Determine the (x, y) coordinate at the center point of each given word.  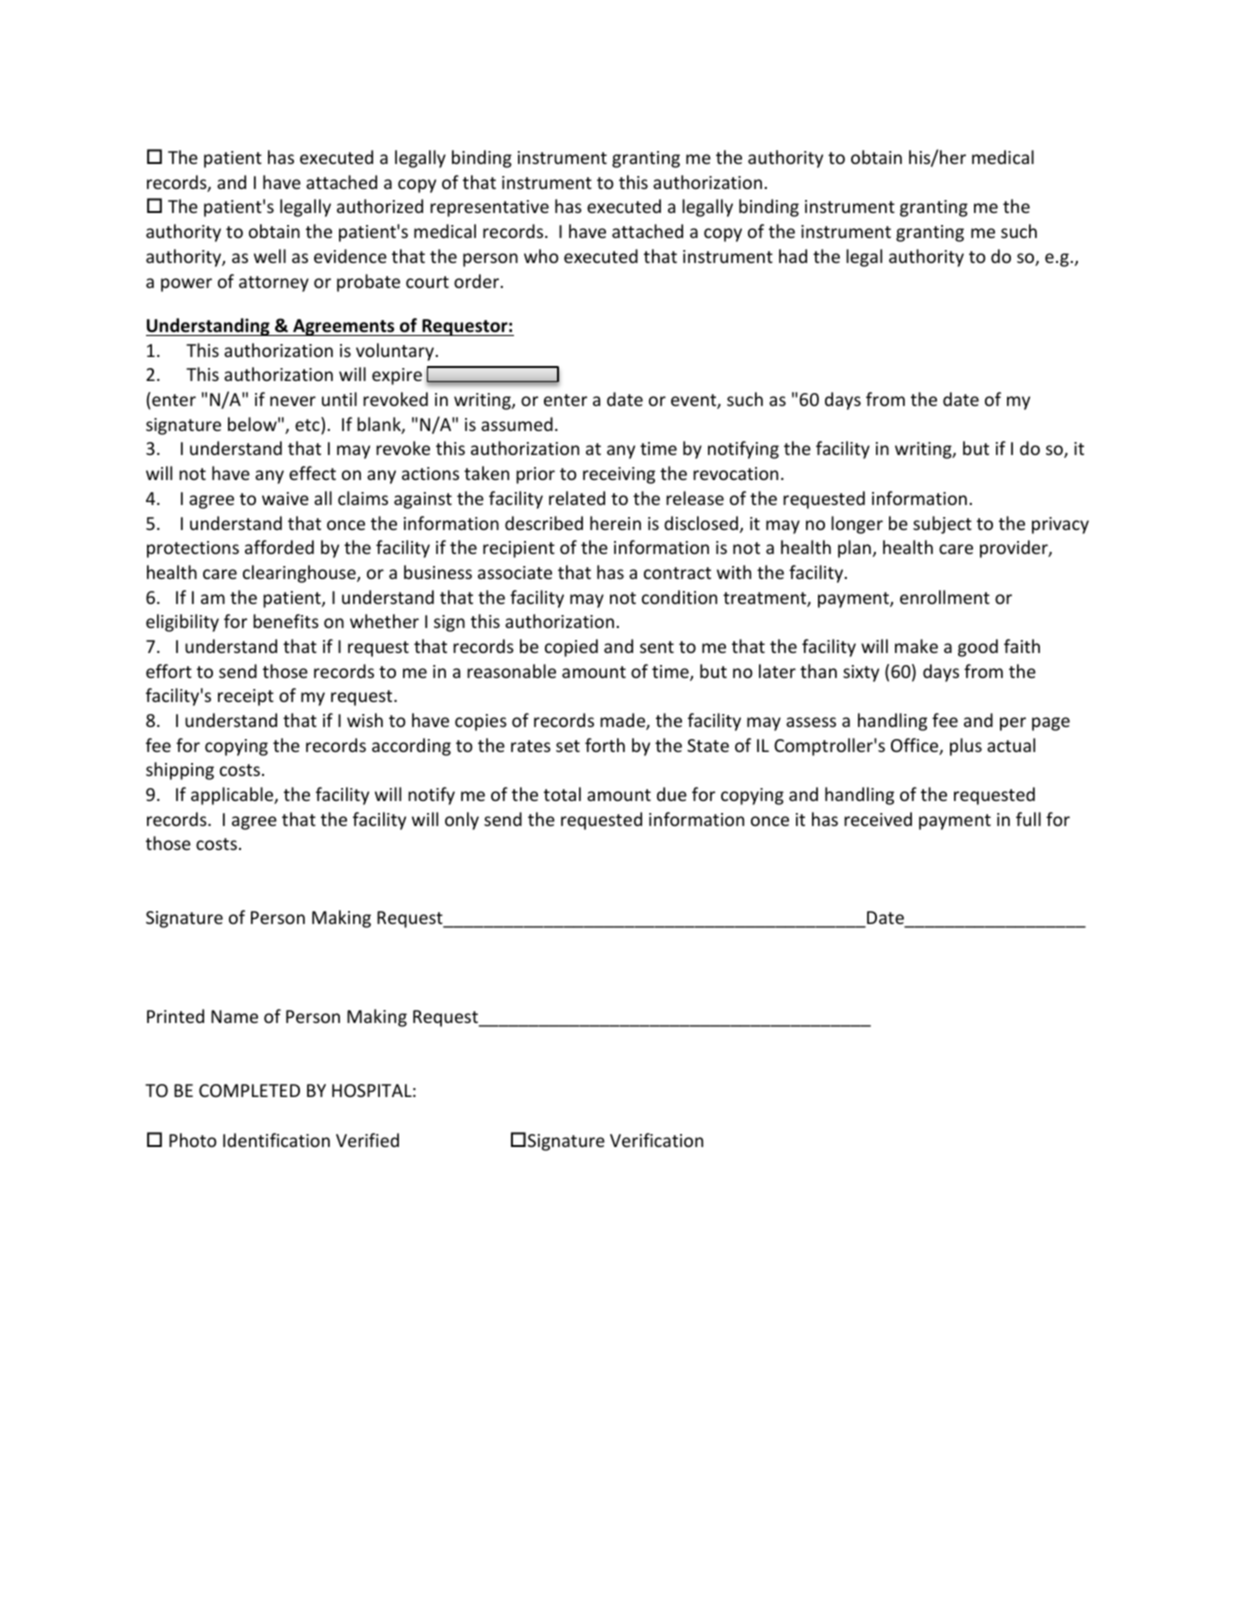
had (793, 256)
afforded (279, 547)
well (270, 256)
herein (615, 523)
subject (942, 525)
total (562, 794)
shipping (180, 771)
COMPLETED (249, 1090)
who (541, 256)
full (1028, 819)
